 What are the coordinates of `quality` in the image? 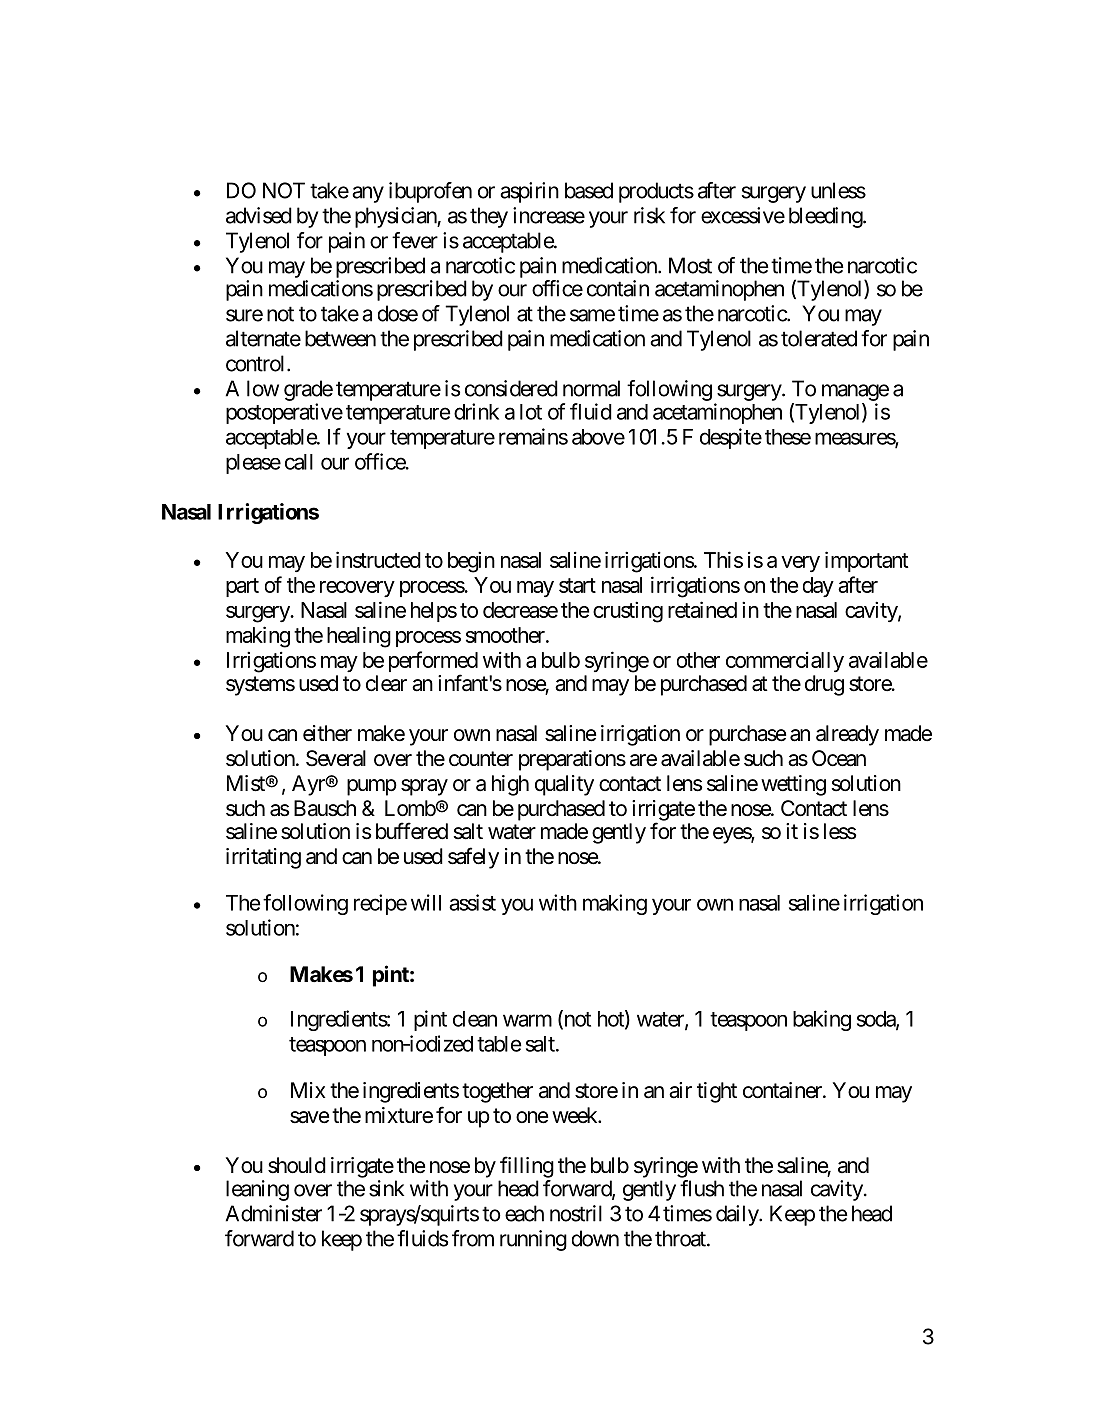 It's located at (564, 785).
